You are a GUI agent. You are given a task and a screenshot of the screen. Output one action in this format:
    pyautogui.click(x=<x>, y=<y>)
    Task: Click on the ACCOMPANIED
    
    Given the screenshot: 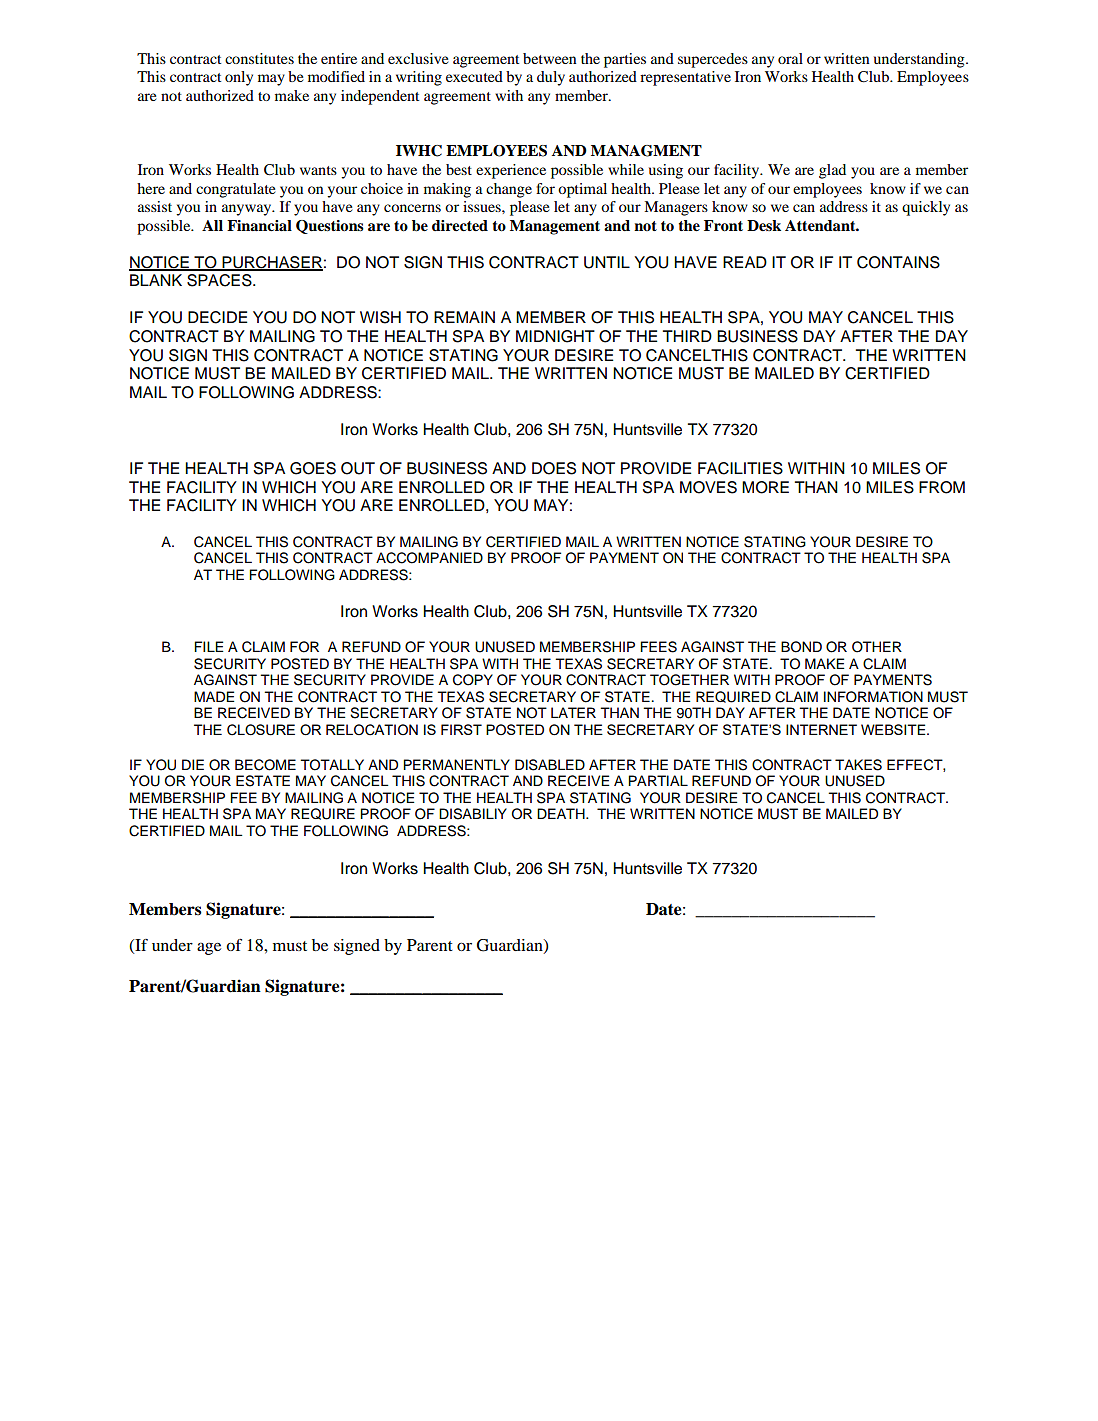 What is the action you would take?
    pyautogui.click(x=429, y=558)
